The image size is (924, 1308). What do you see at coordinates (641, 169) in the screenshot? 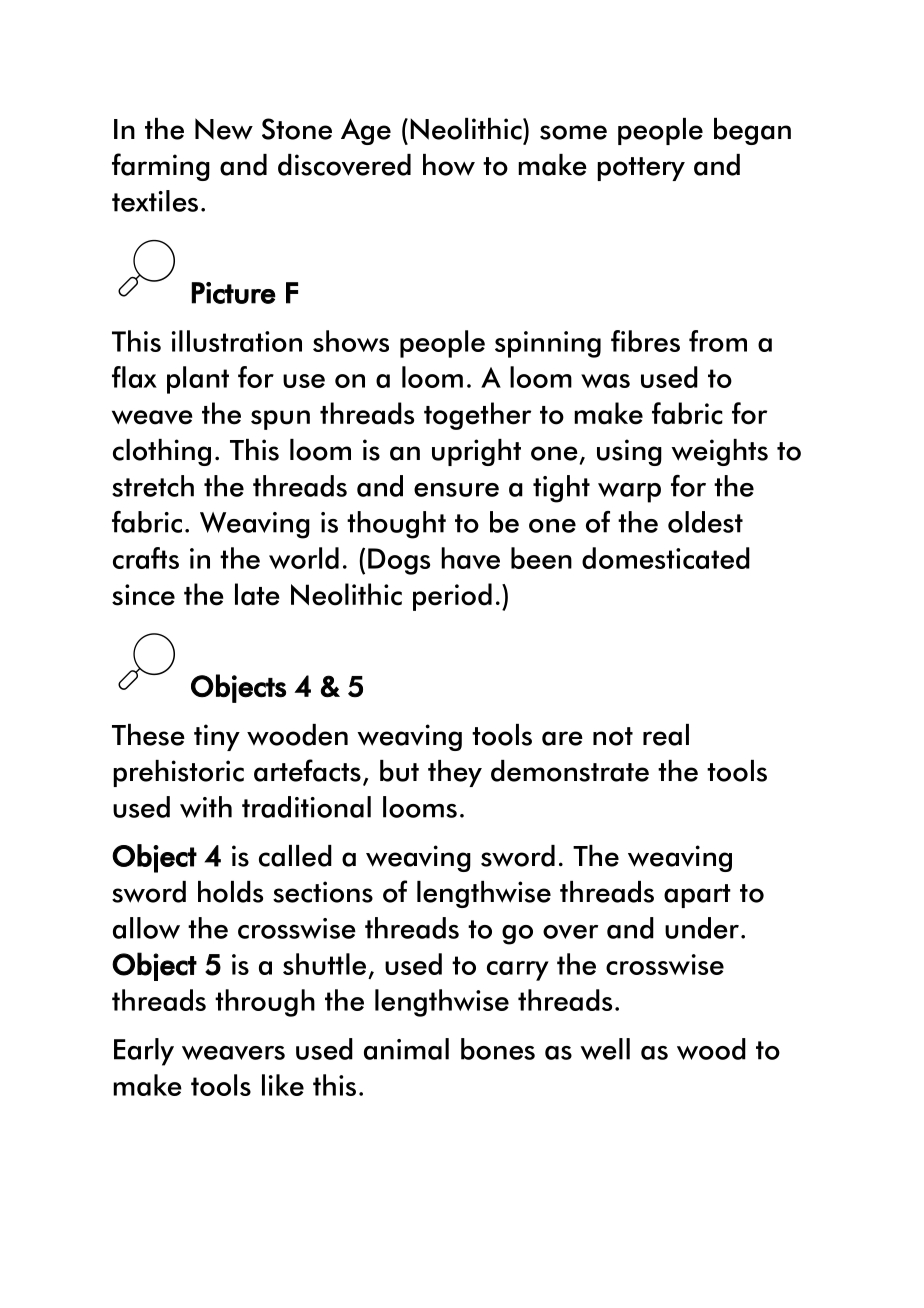
I see `pottery` at bounding box center [641, 169].
